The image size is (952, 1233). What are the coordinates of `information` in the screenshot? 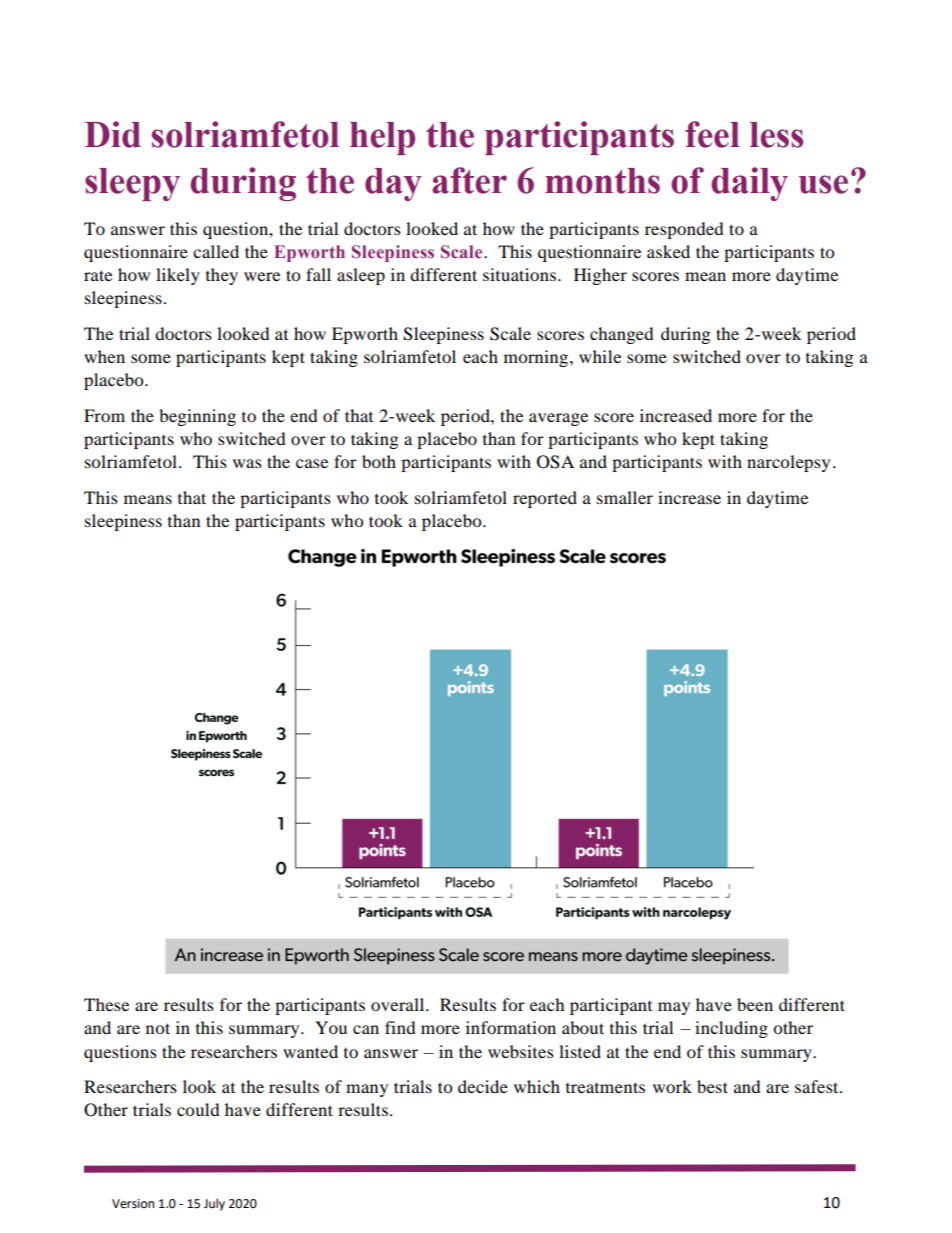 It's located at (511, 1027).
